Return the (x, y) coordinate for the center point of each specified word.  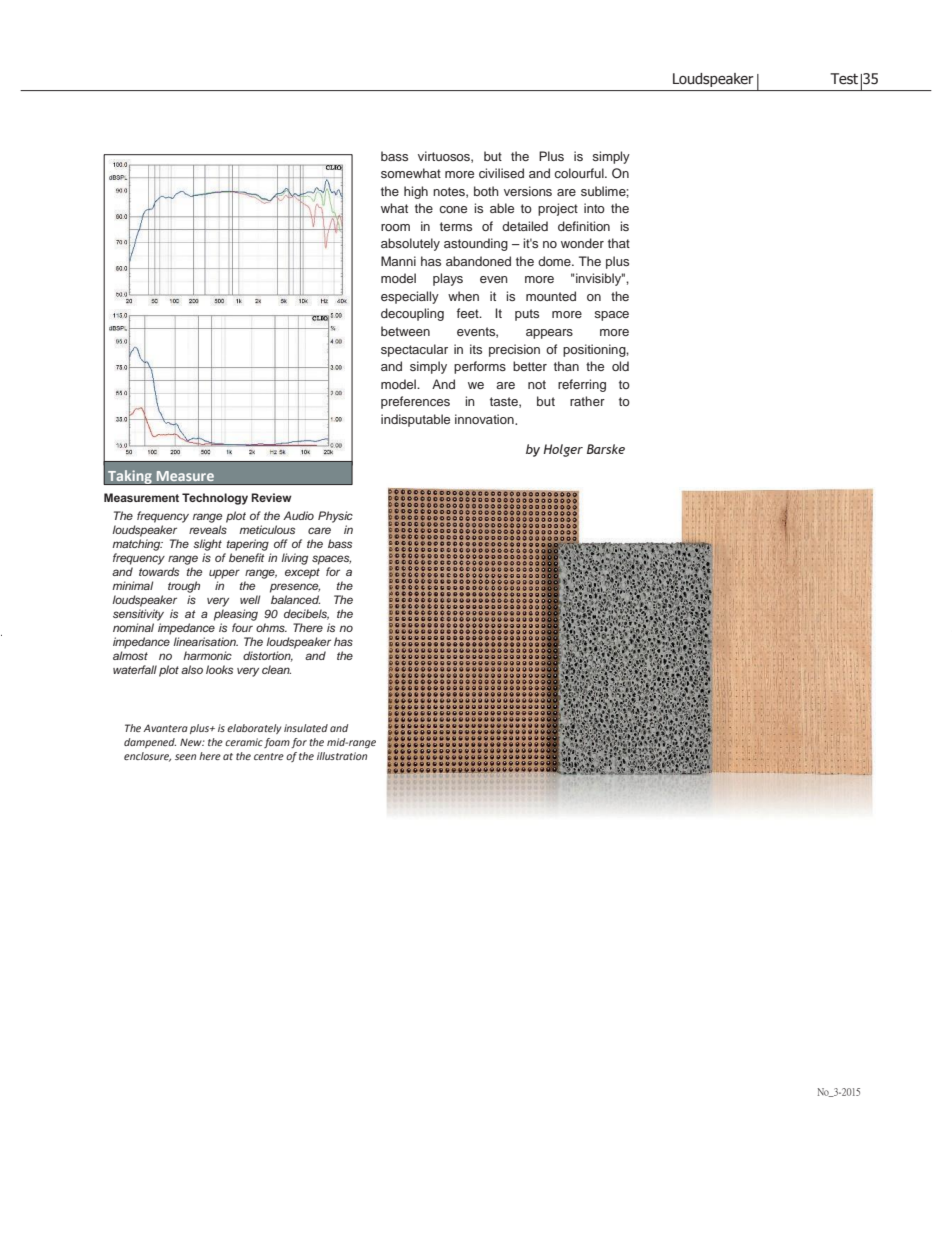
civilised (501, 173)
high (416, 192)
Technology (215, 499)
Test (844, 79)
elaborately (254, 729)
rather (587, 401)
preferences (415, 402)
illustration (342, 756)
